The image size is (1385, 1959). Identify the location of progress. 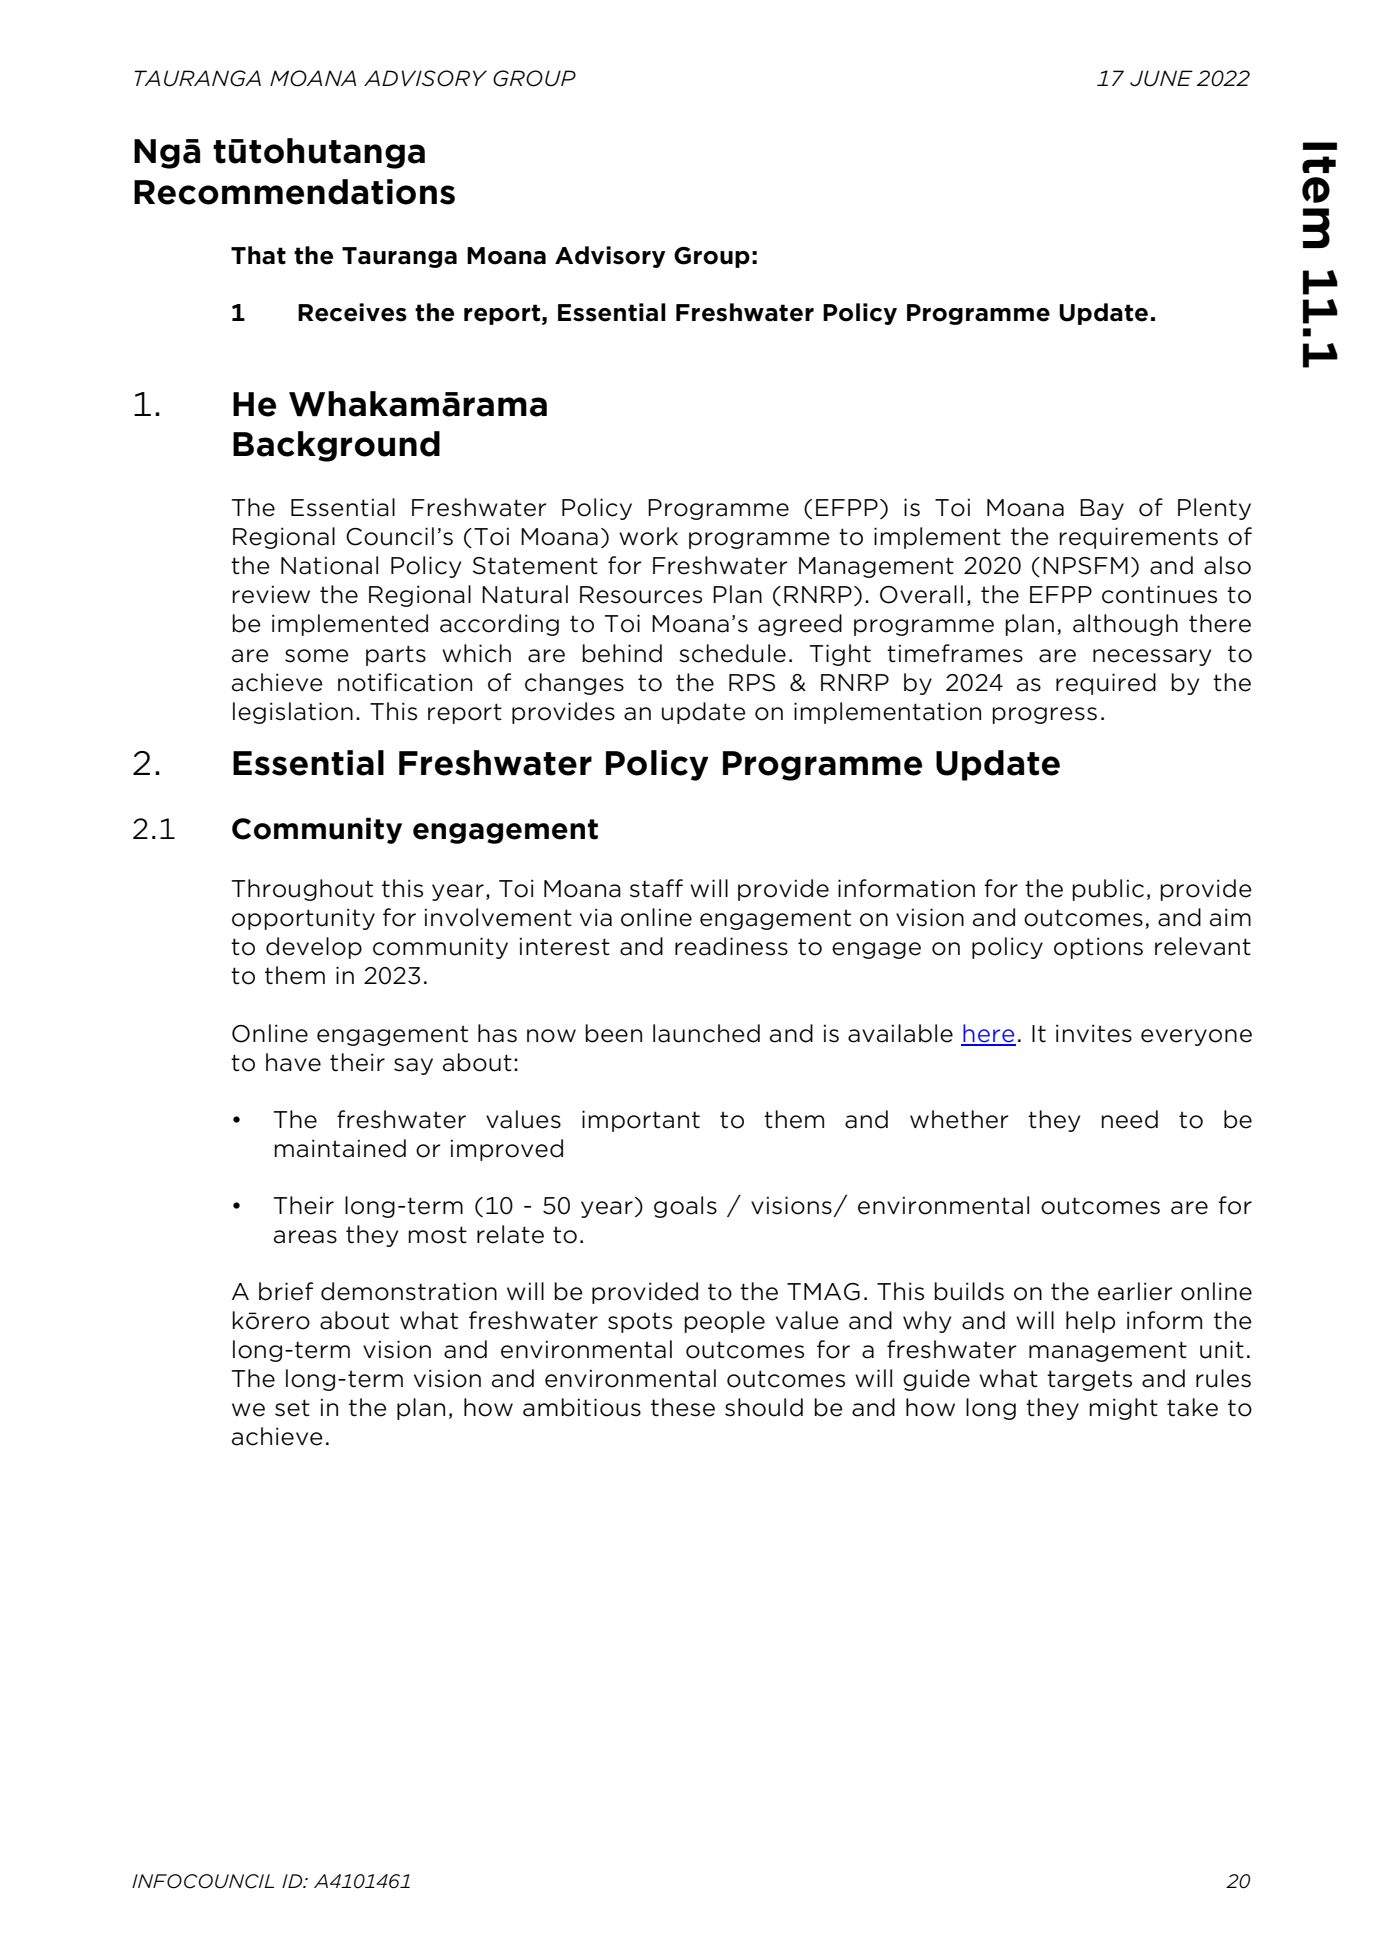
(1044, 715).
